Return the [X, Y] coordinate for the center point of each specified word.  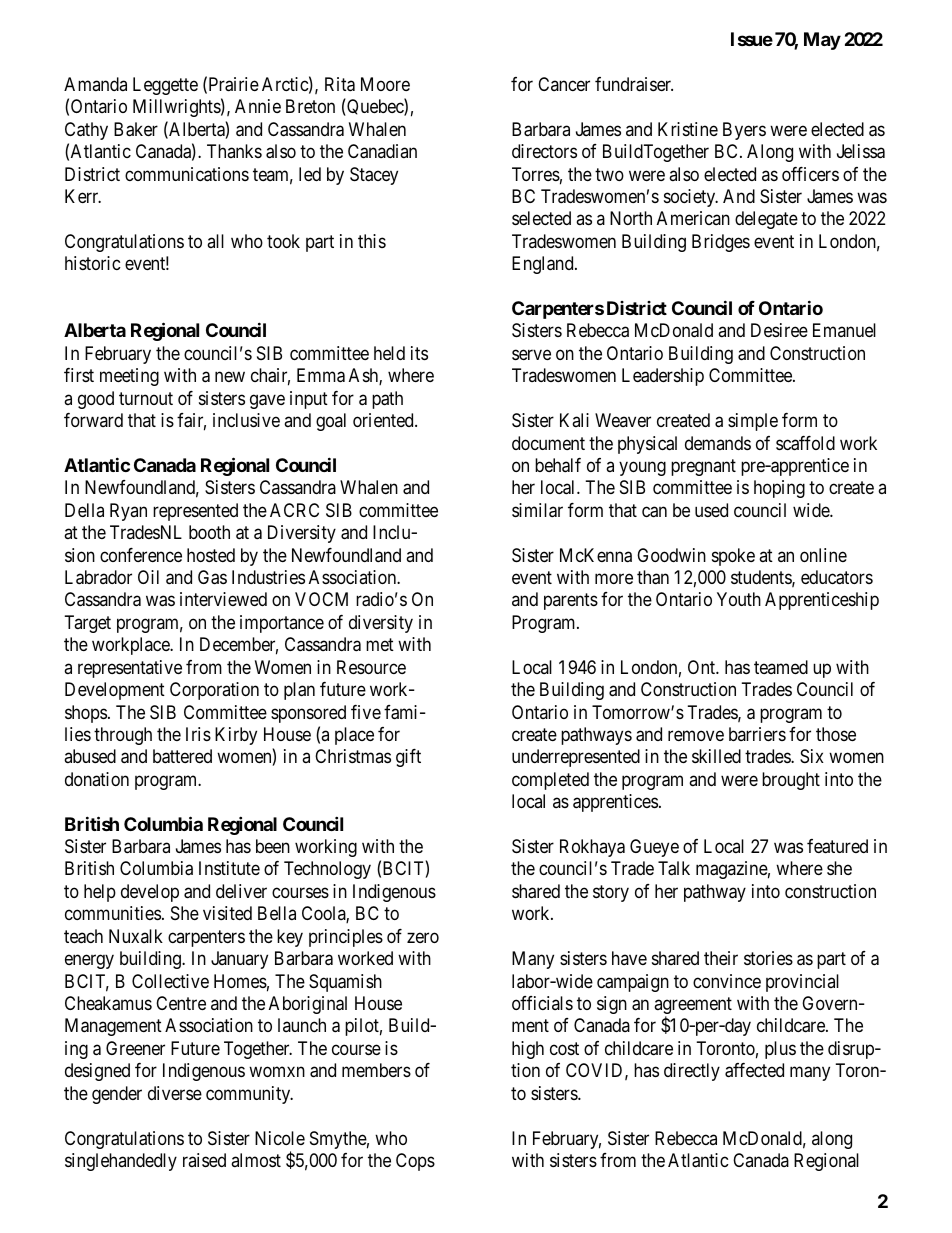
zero [423, 937]
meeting [129, 377]
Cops [415, 1162]
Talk [674, 868]
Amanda [95, 84]
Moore [385, 84]
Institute [229, 868]
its [419, 353]
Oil [148, 577]
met [380, 645]
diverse [175, 1093]
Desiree [779, 330]
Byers [744, 131]
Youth [739, 599]
